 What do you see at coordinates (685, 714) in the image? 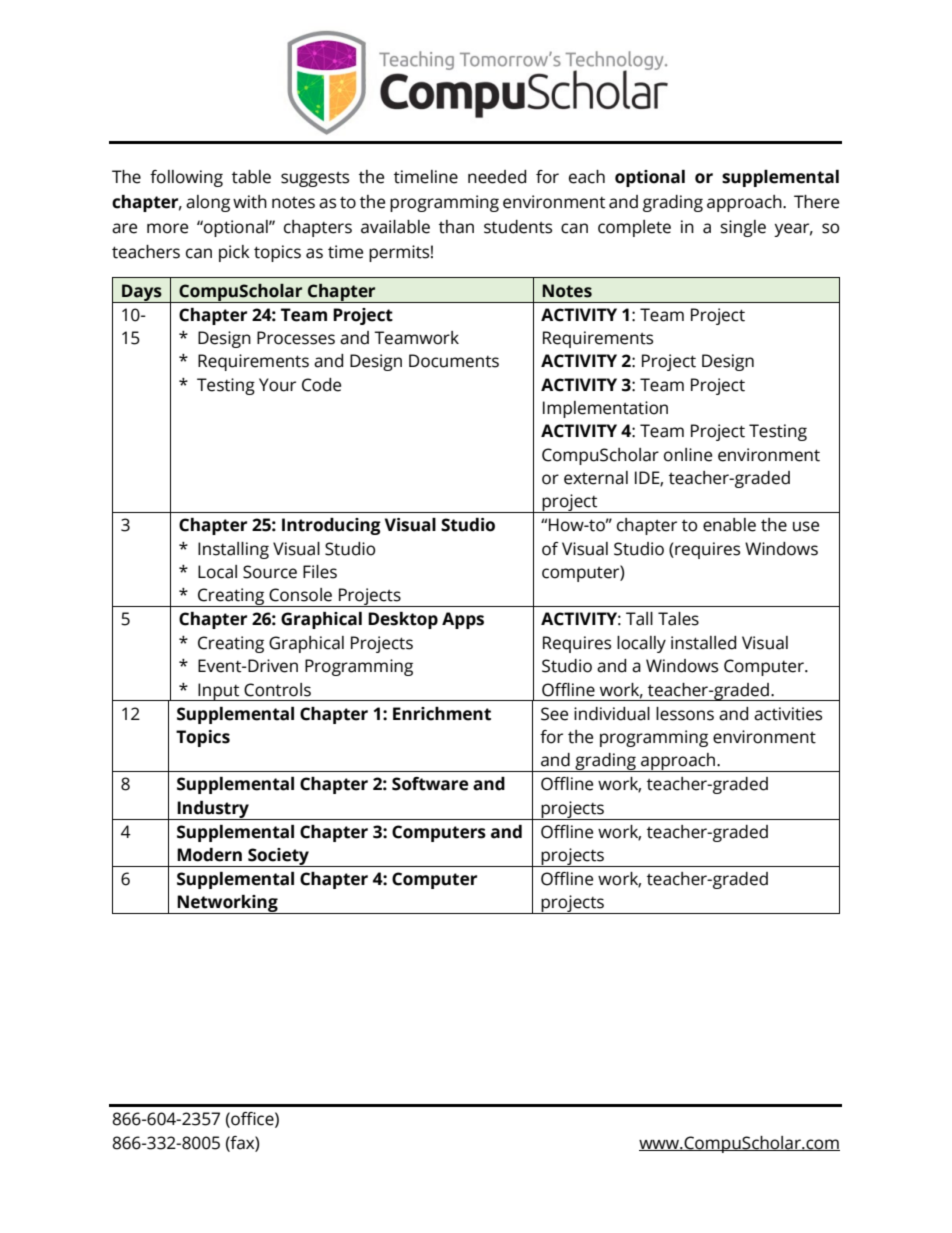
I see `lessons` at bounding box center [685, 714].
